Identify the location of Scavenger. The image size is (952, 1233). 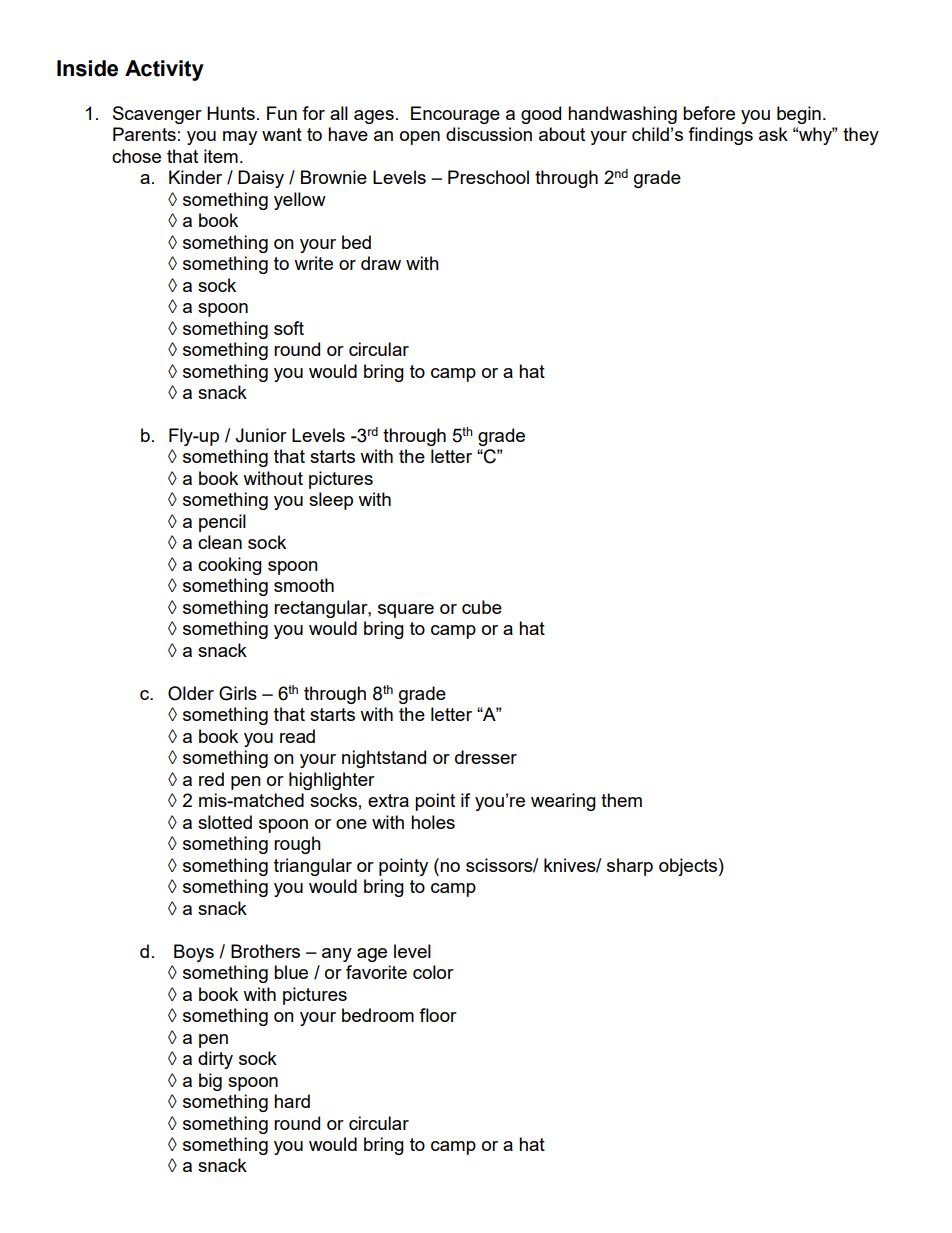
(157, 115).
